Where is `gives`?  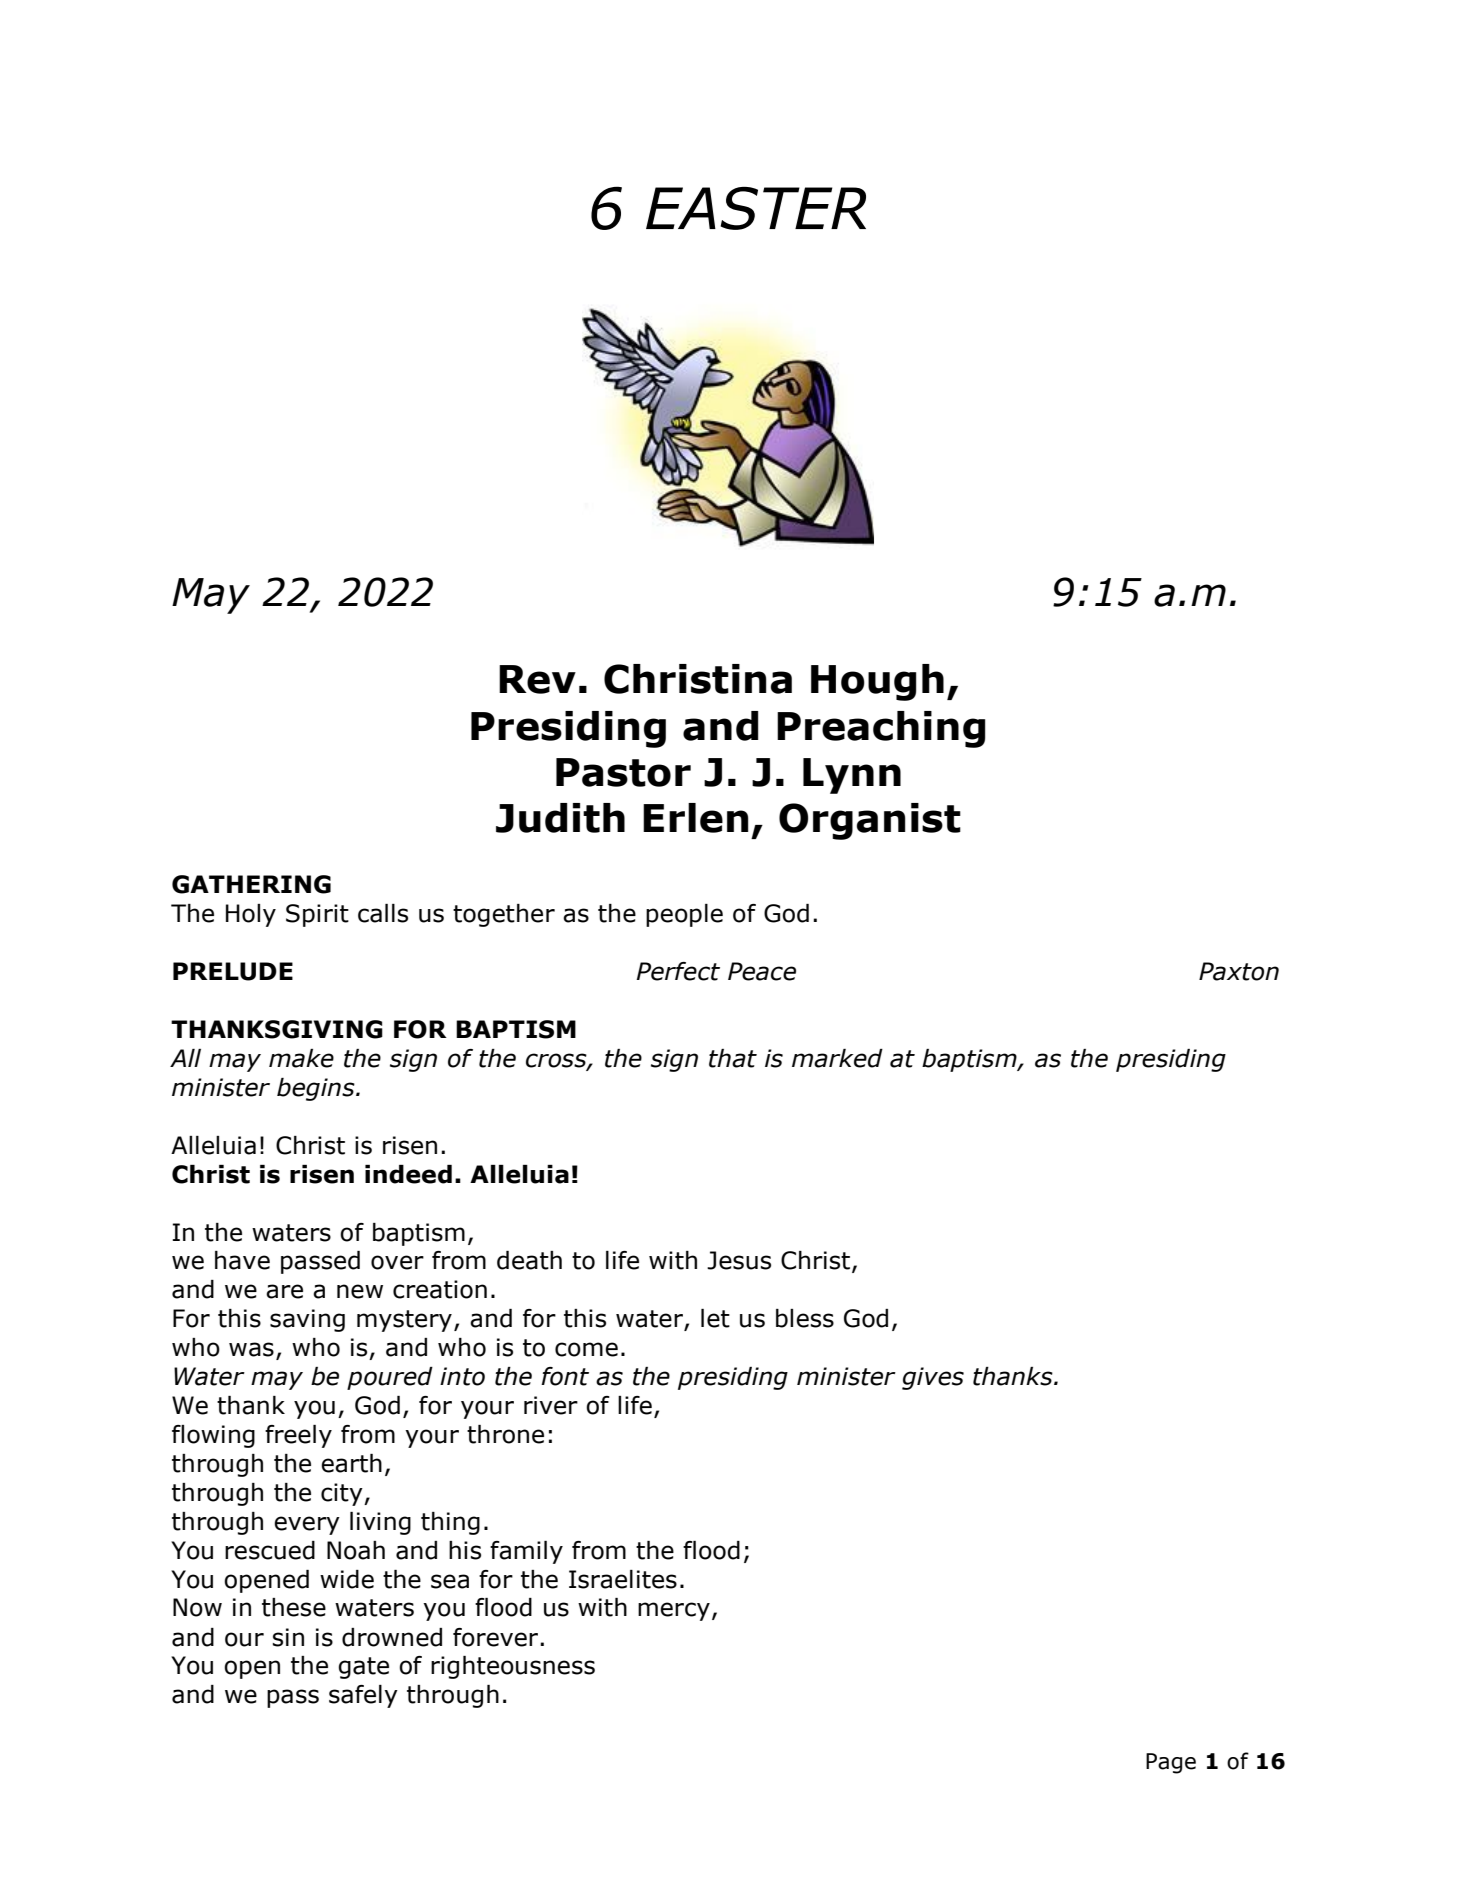
gives is located at coordinates (933, 1378).
